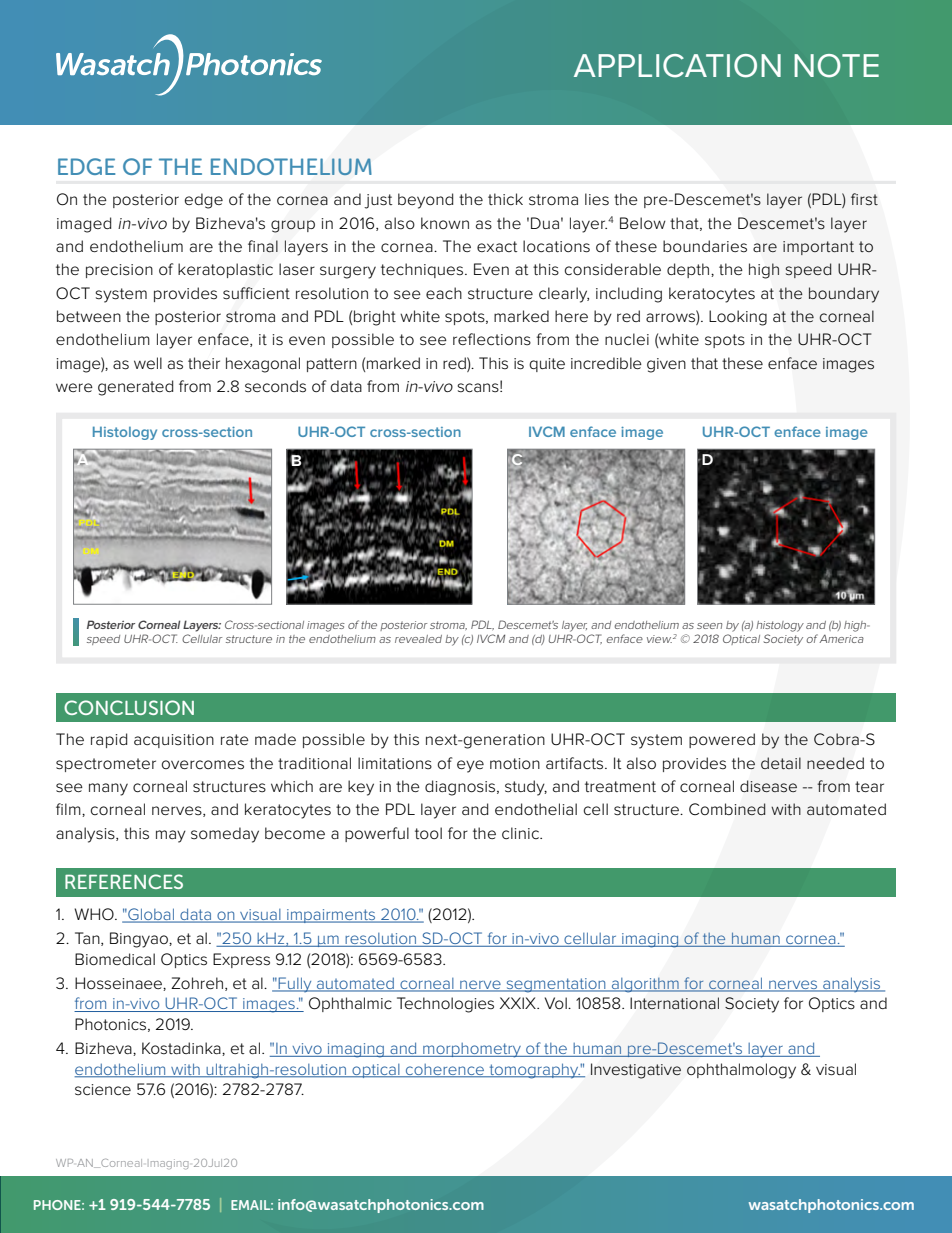  What do you see at coordinates (781, 763) in the page?
I see `detail` at bounding box center [781, 763].
